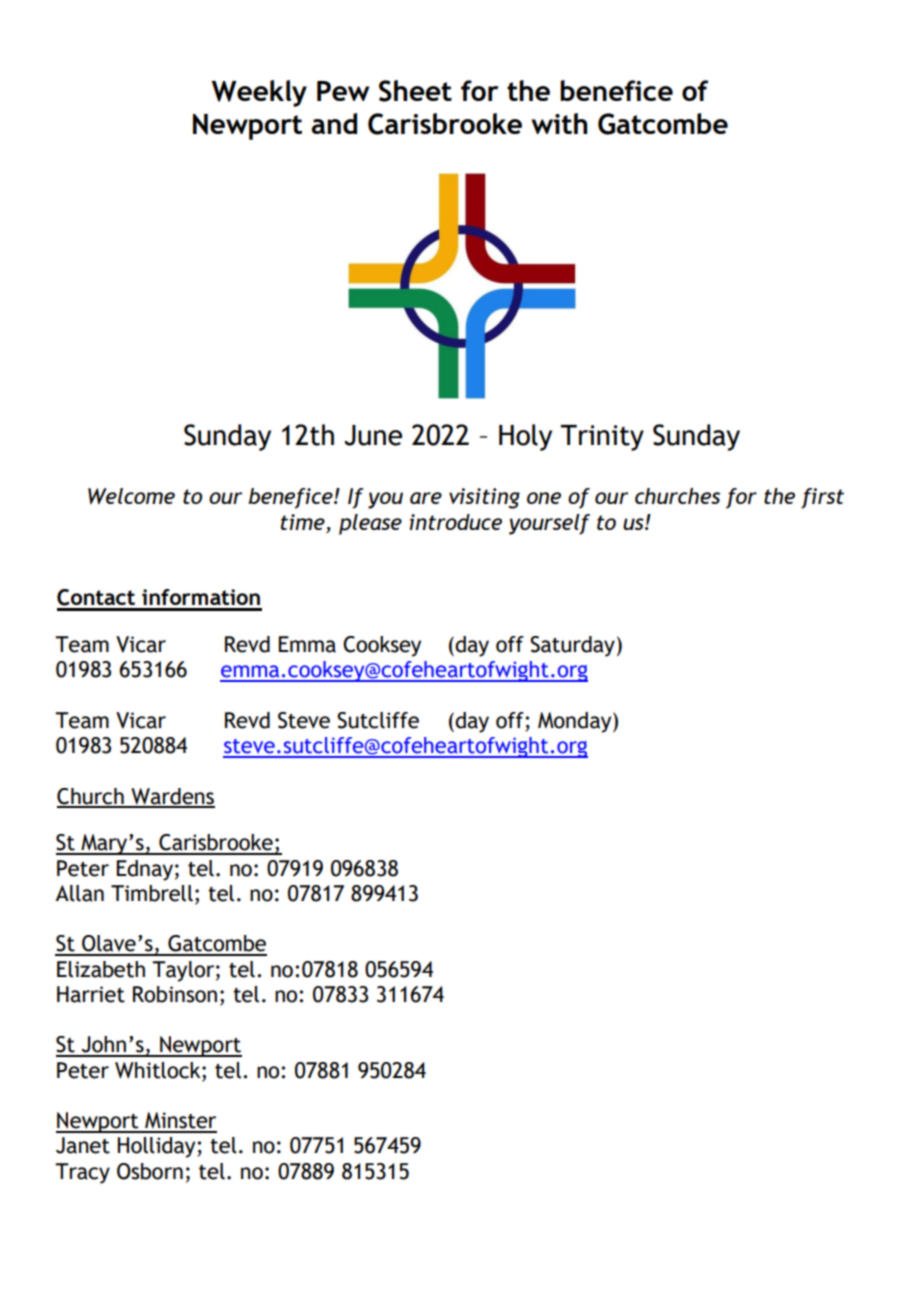 The height and width of the screenshot is (1308, 924). What do you see at coordinates (415, 91) in the screenshot?
I see `Sheet` at bounding box center [415, 91].
